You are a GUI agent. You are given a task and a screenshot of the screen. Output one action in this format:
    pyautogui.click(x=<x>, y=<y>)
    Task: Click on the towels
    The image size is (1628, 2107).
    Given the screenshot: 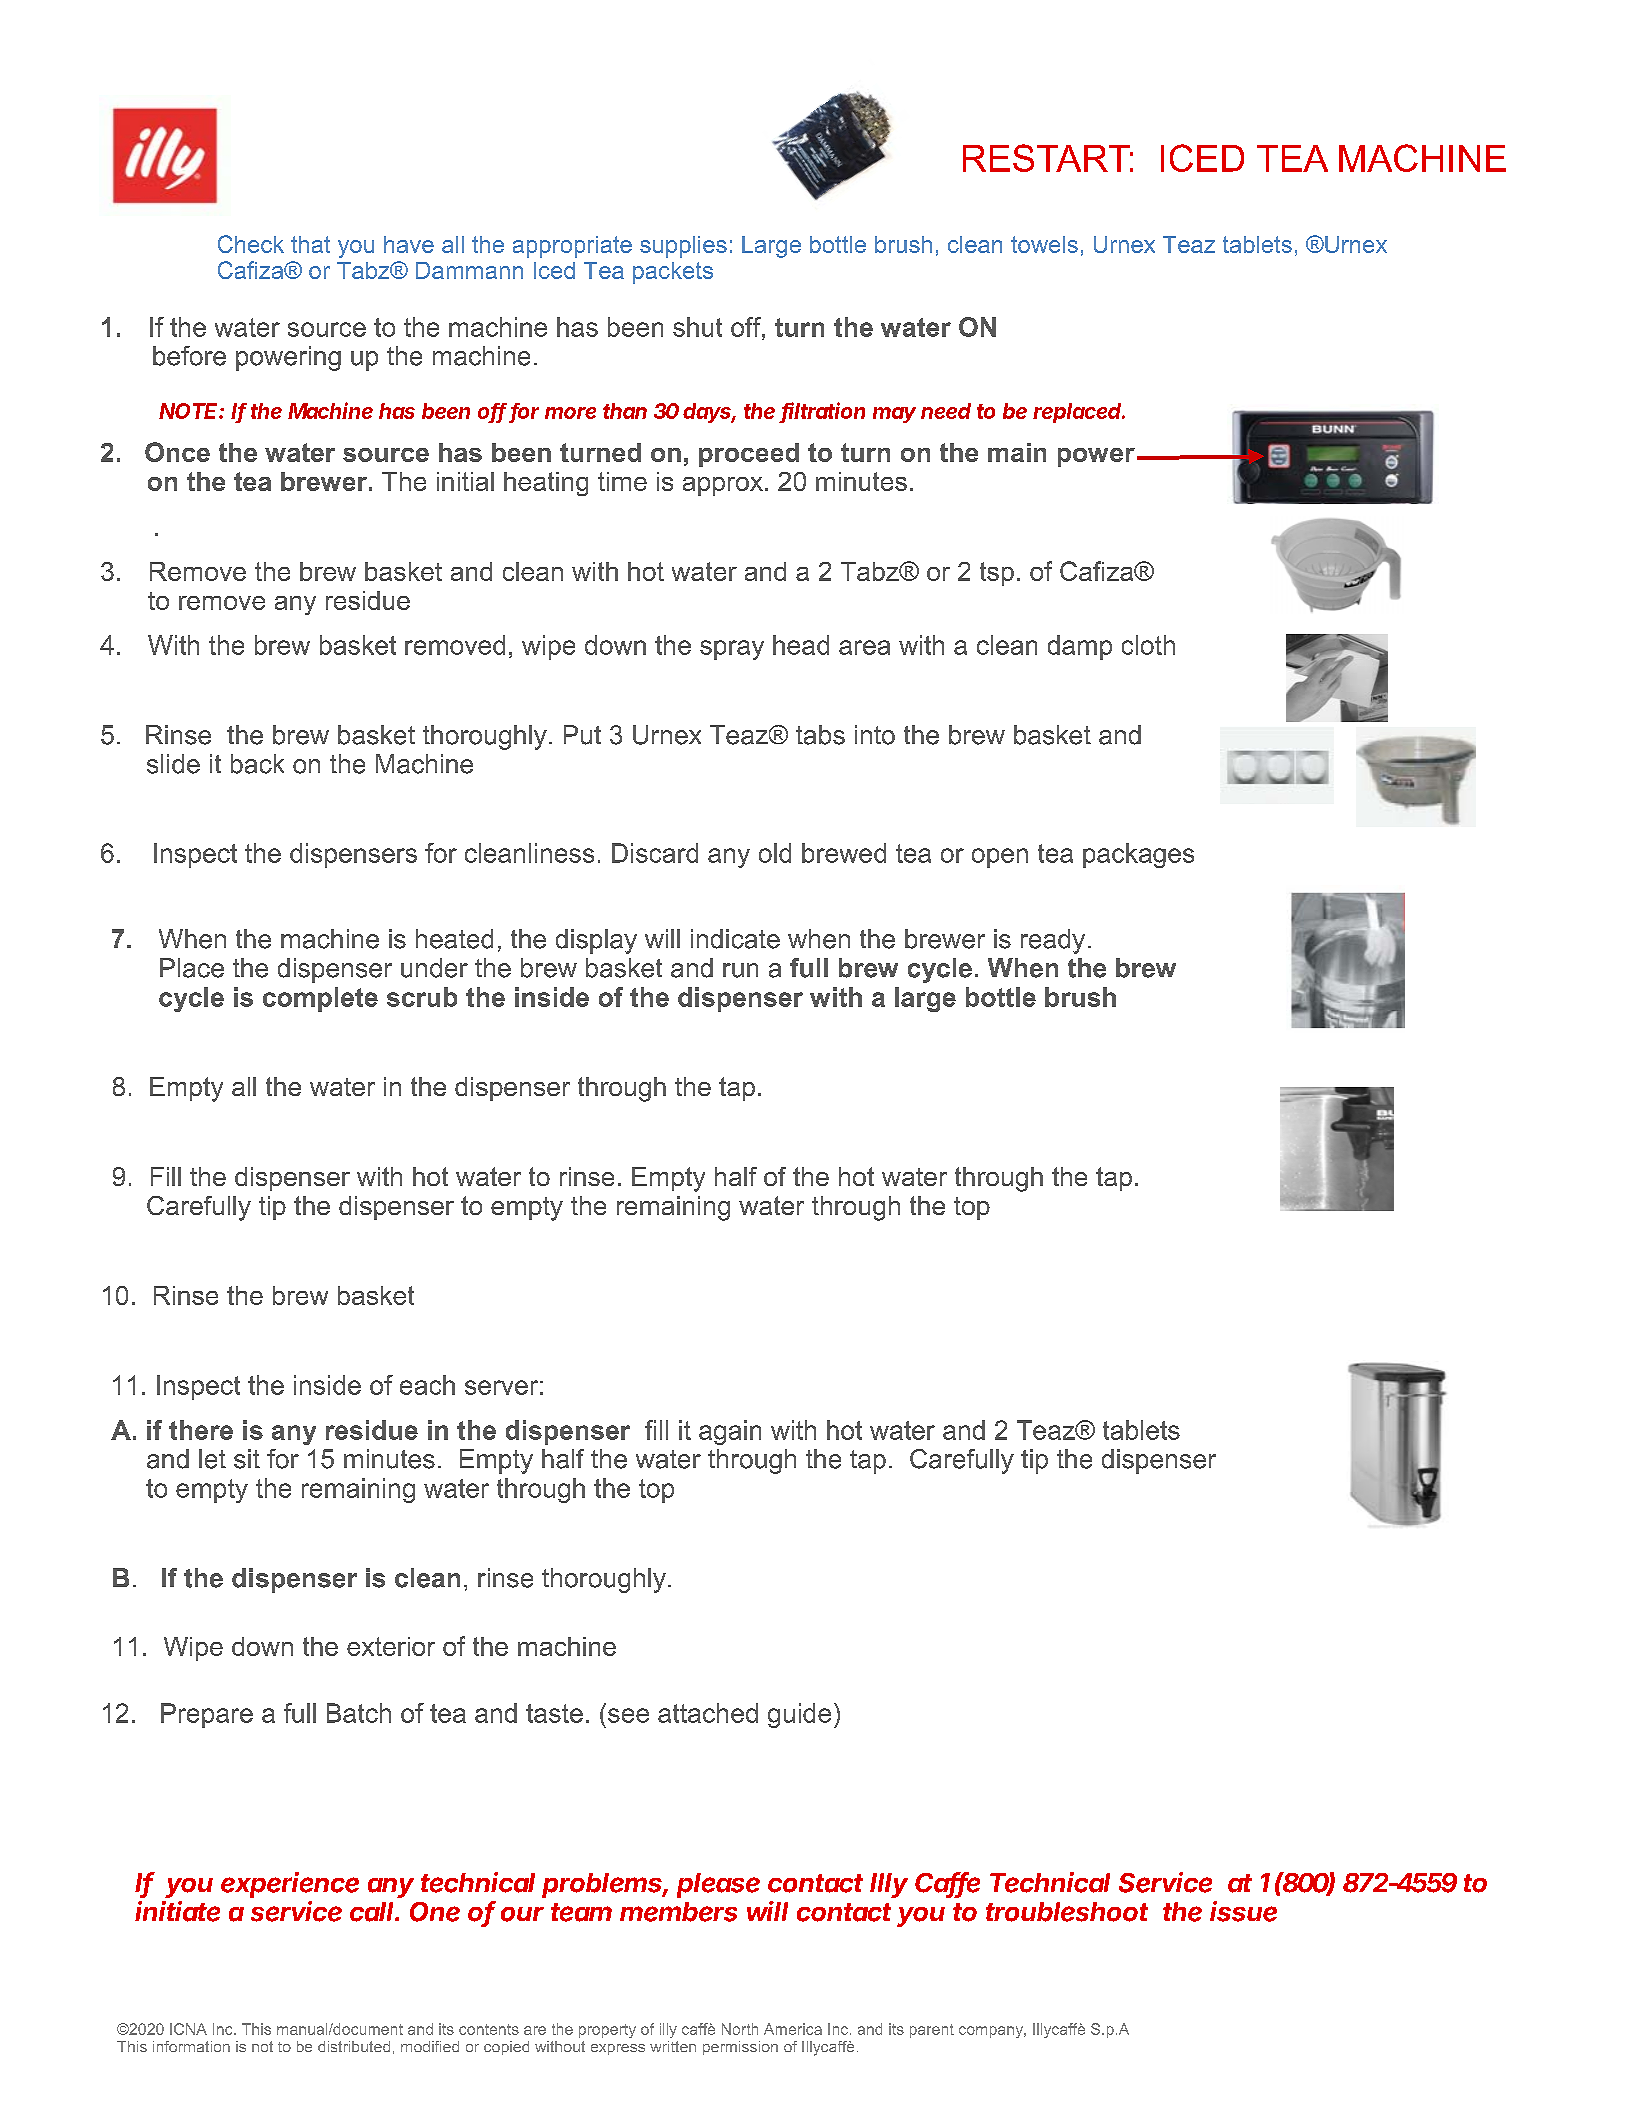 What is the action you would take?
    pyautogui.click(x=1044, y=244)
